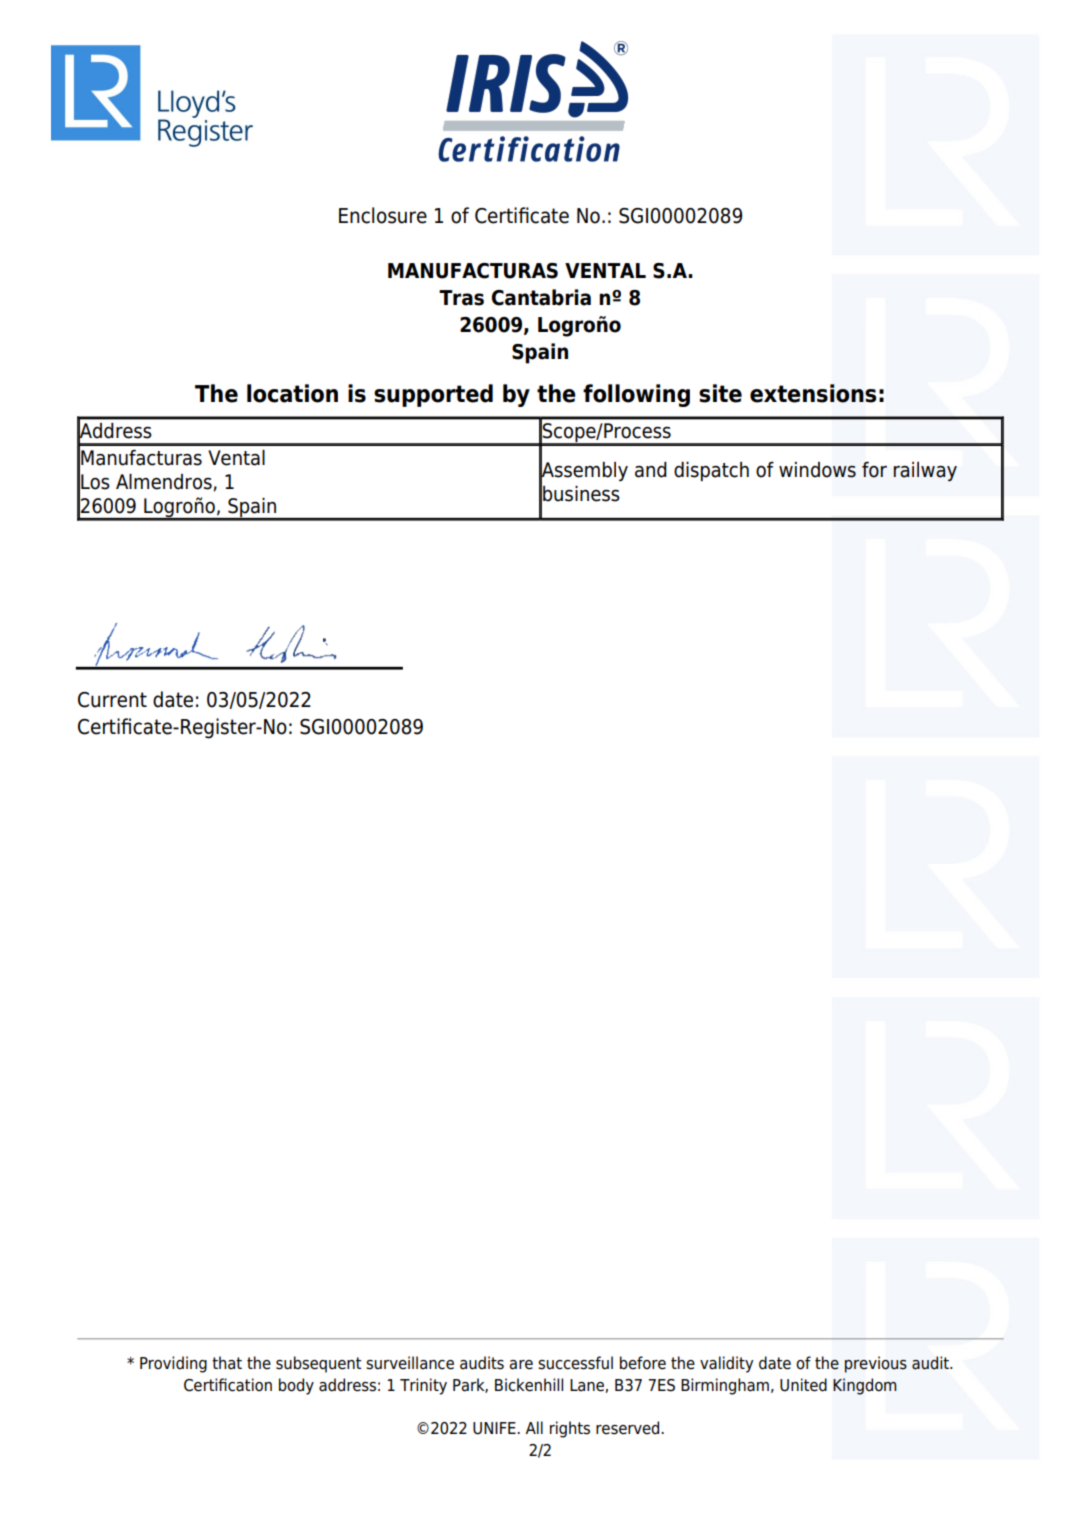 The width and height of the document is (1081, 1528). What do you see at coordinates (817, 470) in the document?
I see `windows` at bounding box center [817, 470].
